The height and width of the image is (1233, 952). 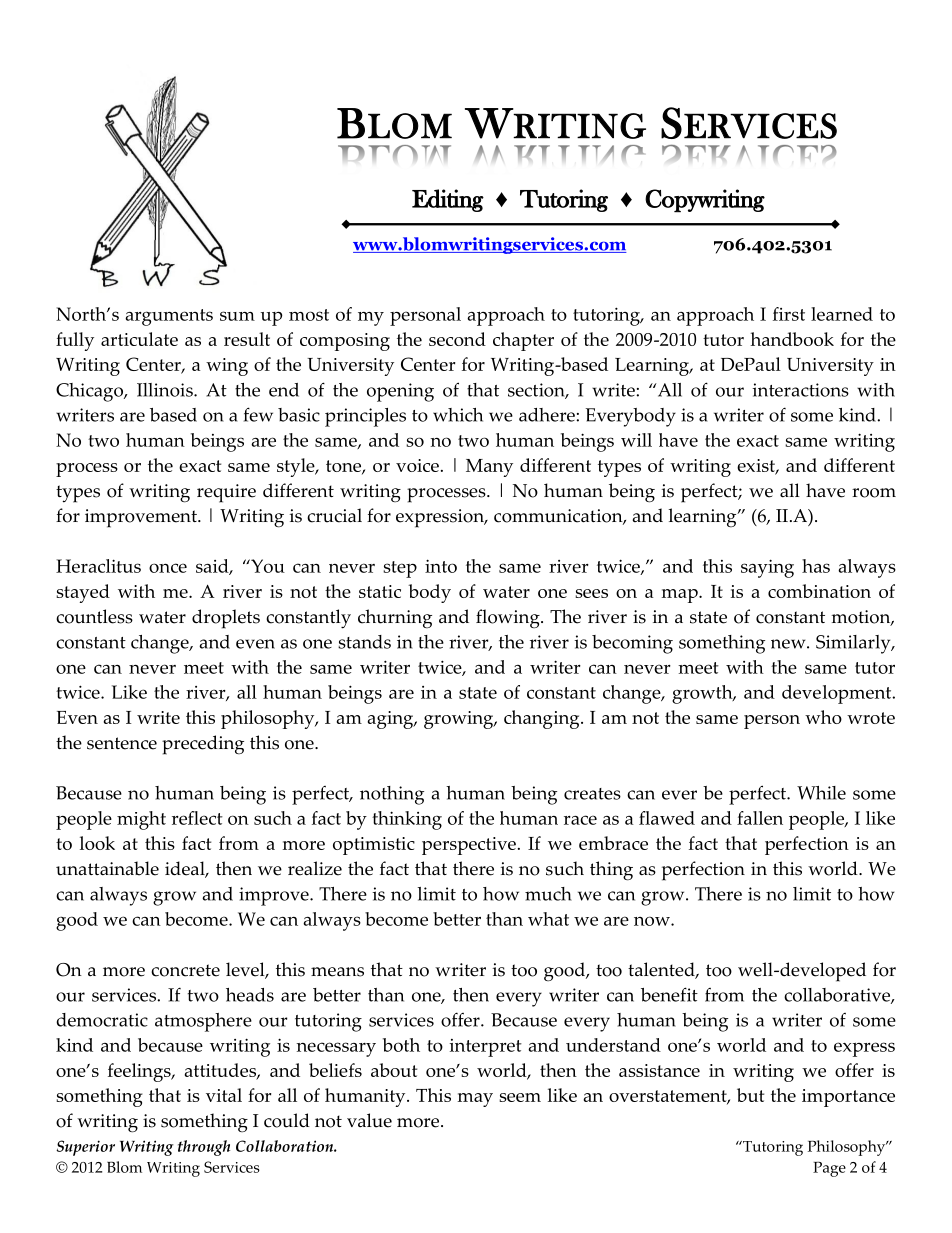 I want to click on arguments, so click(x=169, y=317).
